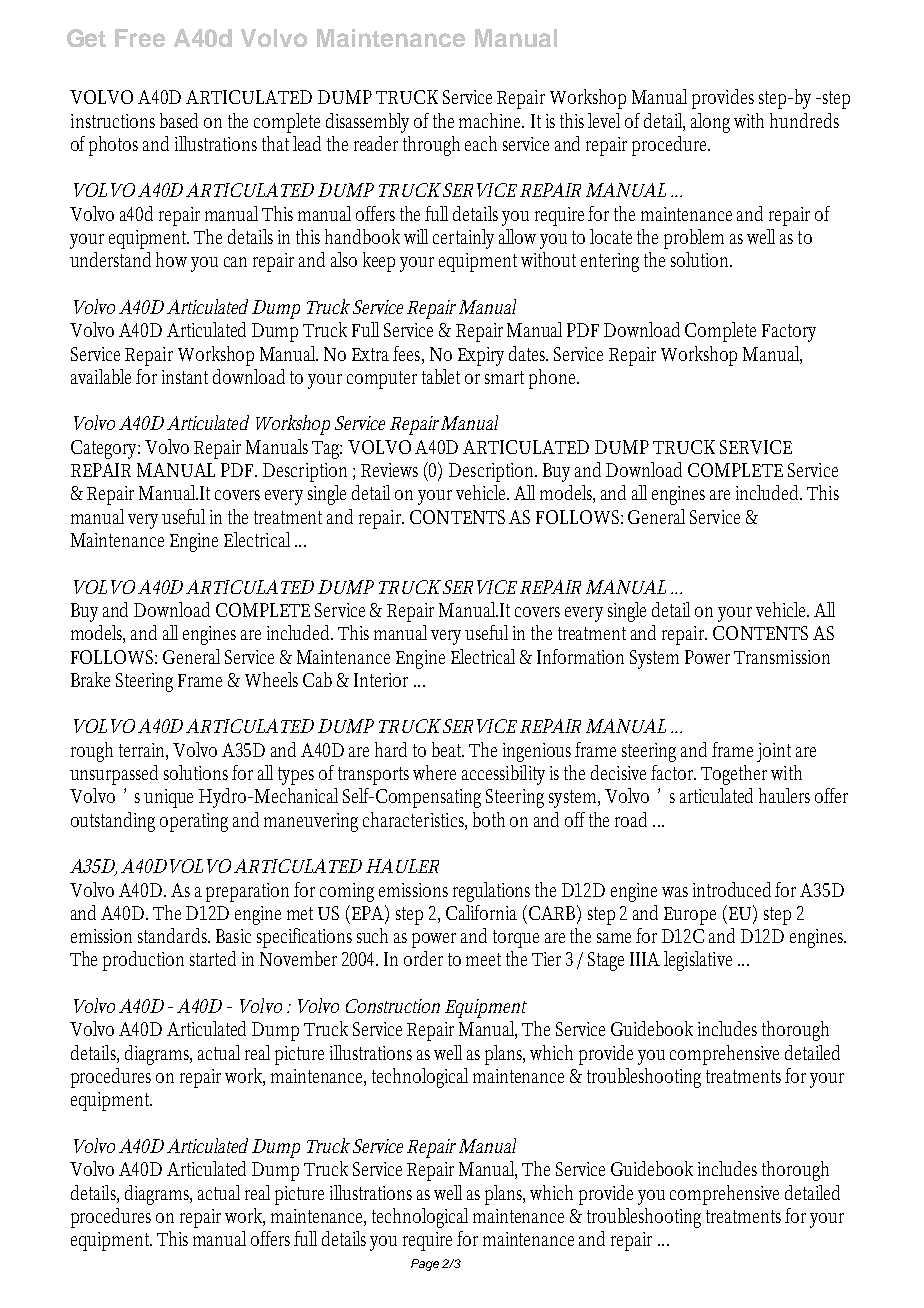 This image has height=1308, width=924. What do you see at coordinates (491, 120) in the image?
I see `machine` at bounding box center [491, 120].
